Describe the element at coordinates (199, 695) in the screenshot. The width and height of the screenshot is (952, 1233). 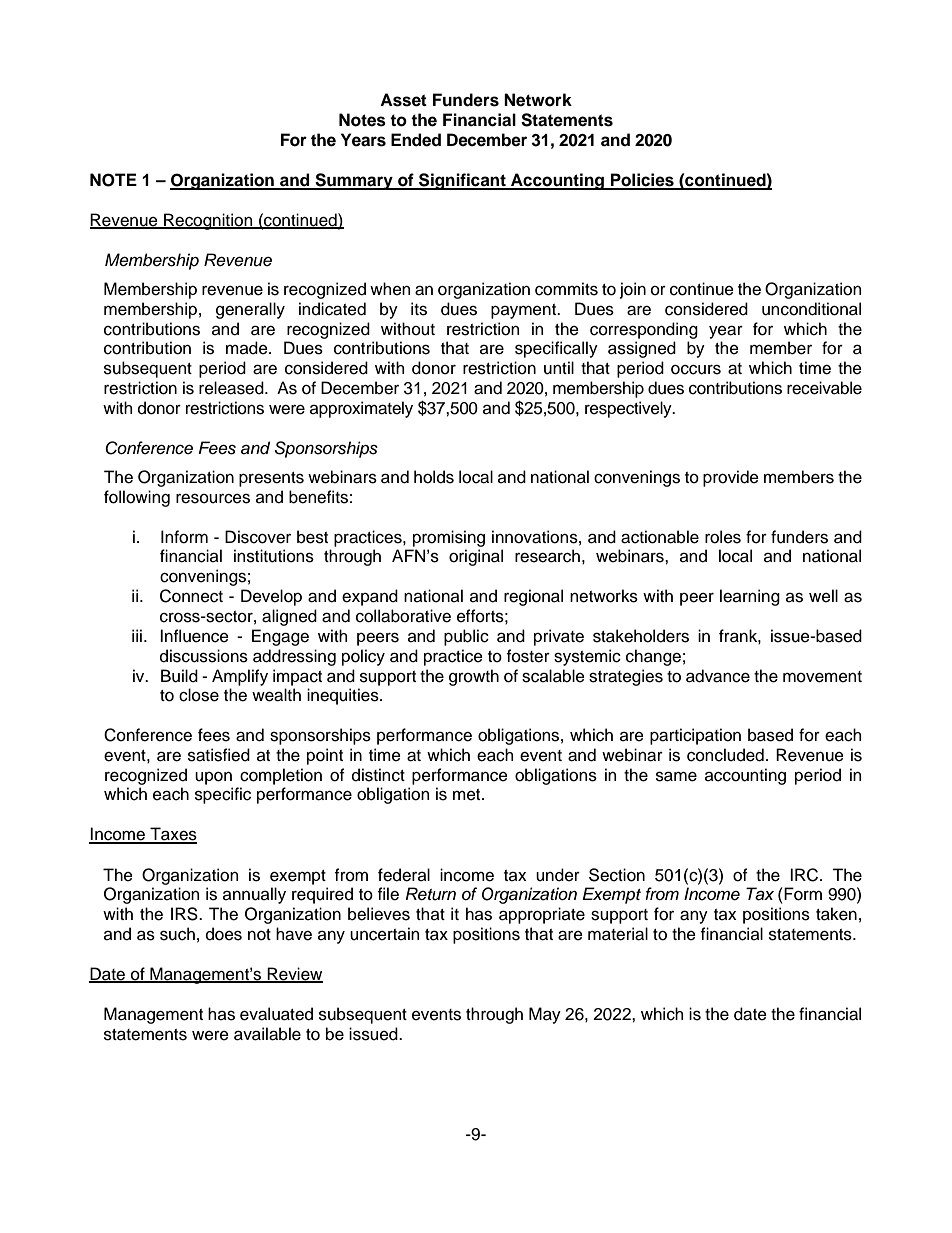
I see `close` at that location.
